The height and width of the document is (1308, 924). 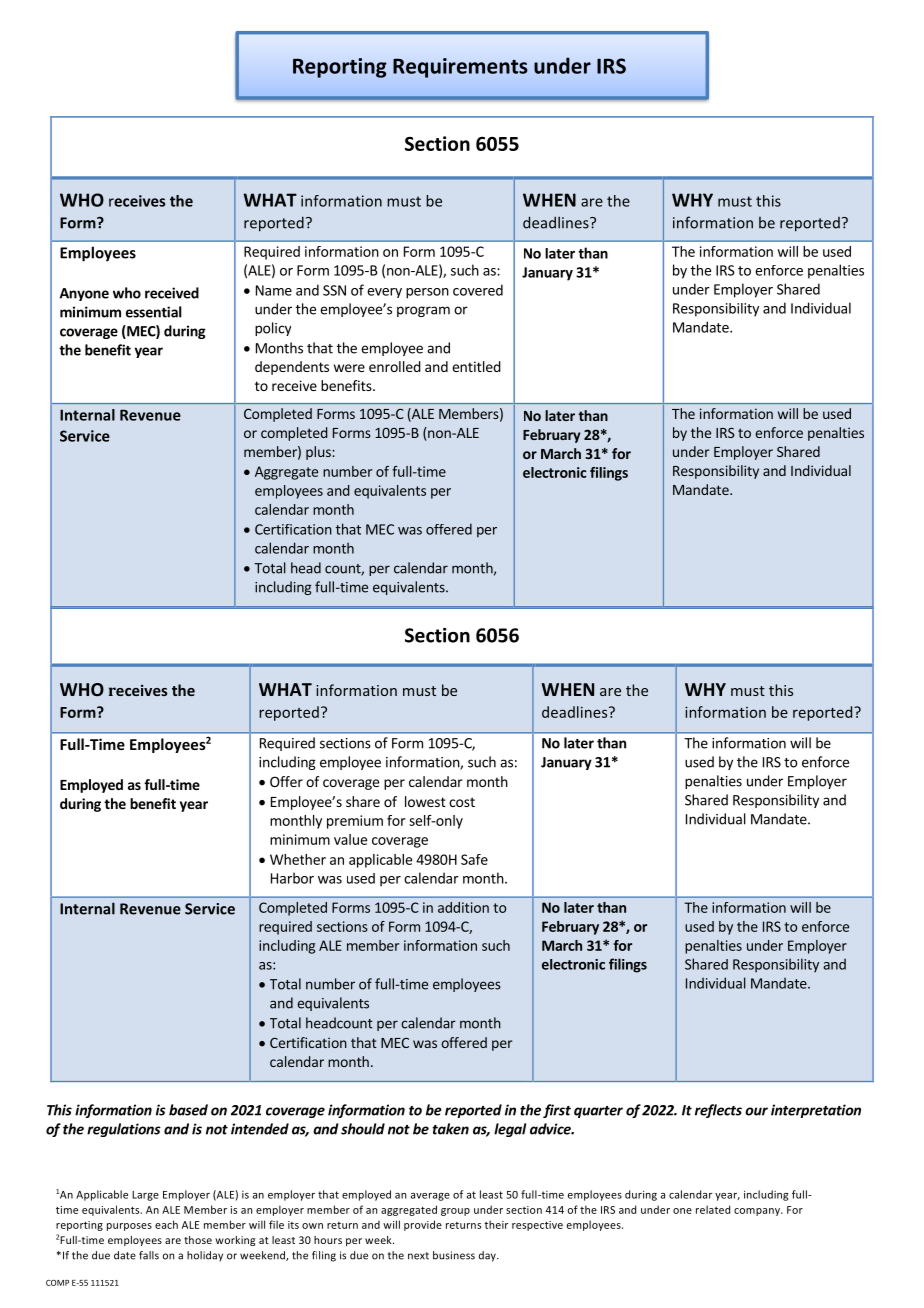 I want to click on Harbor, so click(x=292, y=878).
